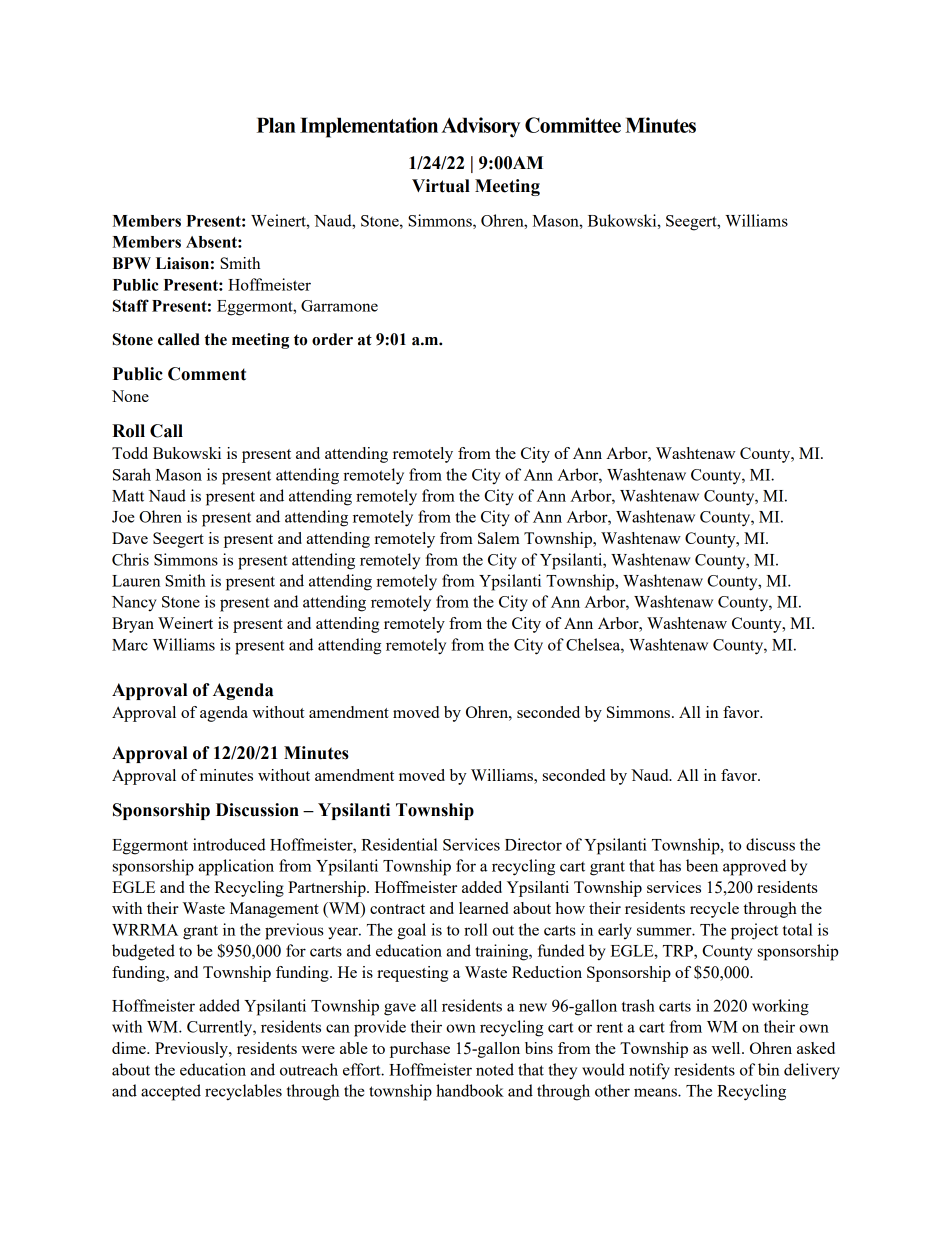 The width and height of the page is (952, 1233). What do you see at coordinates (754, 867) in the page?
I see `approved` at bounding box center [754, 867].
